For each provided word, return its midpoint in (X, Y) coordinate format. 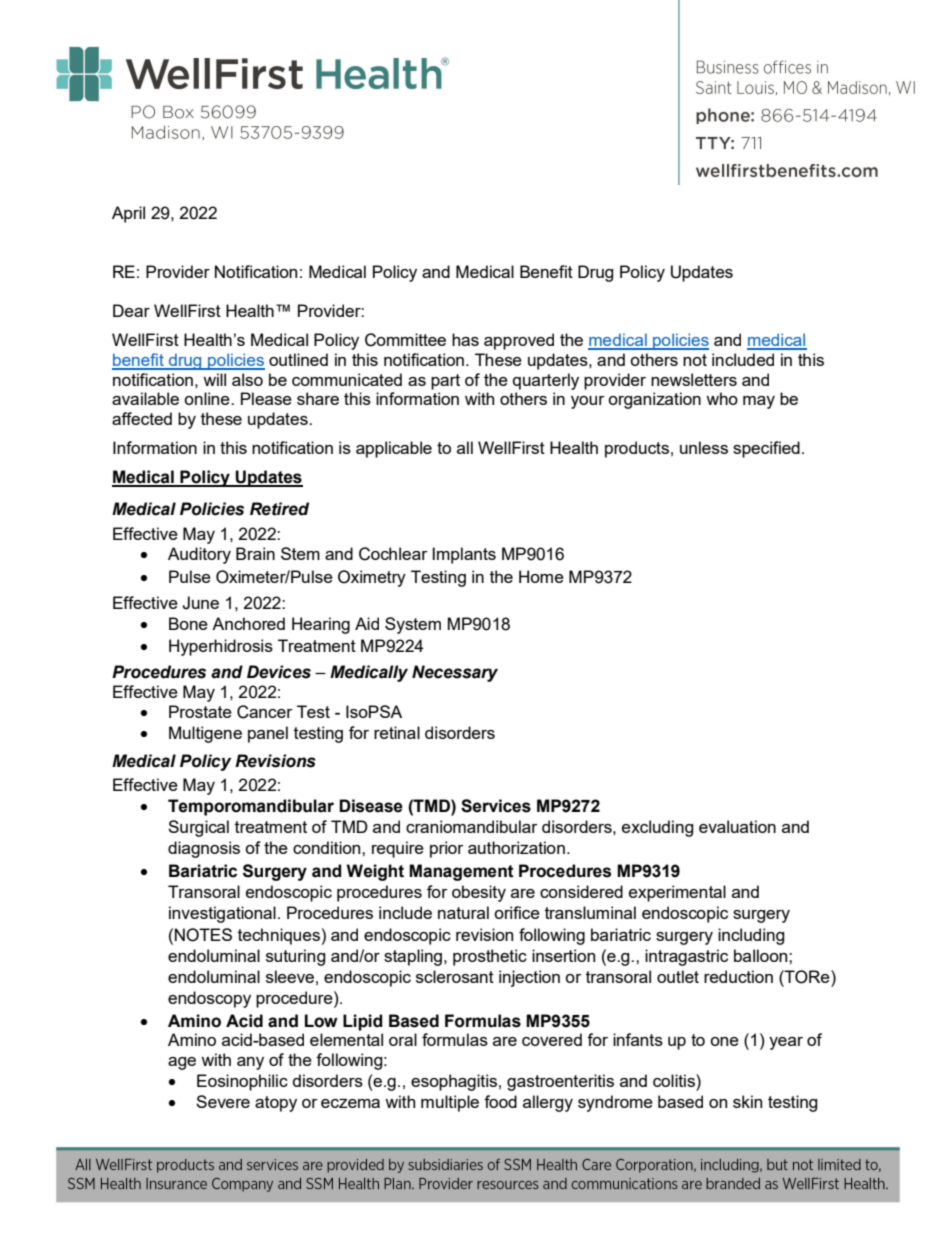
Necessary (455, 673)
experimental (677, 893)
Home (541, 576)
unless (704, 447)
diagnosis (204, 849)
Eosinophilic (242, 1082)
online (208, 398)
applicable (394, 449)
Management (461, 872)
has (465, 339)
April (128, 214)
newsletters (694, 379)
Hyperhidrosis (221, 647)
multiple (450, 1103)
